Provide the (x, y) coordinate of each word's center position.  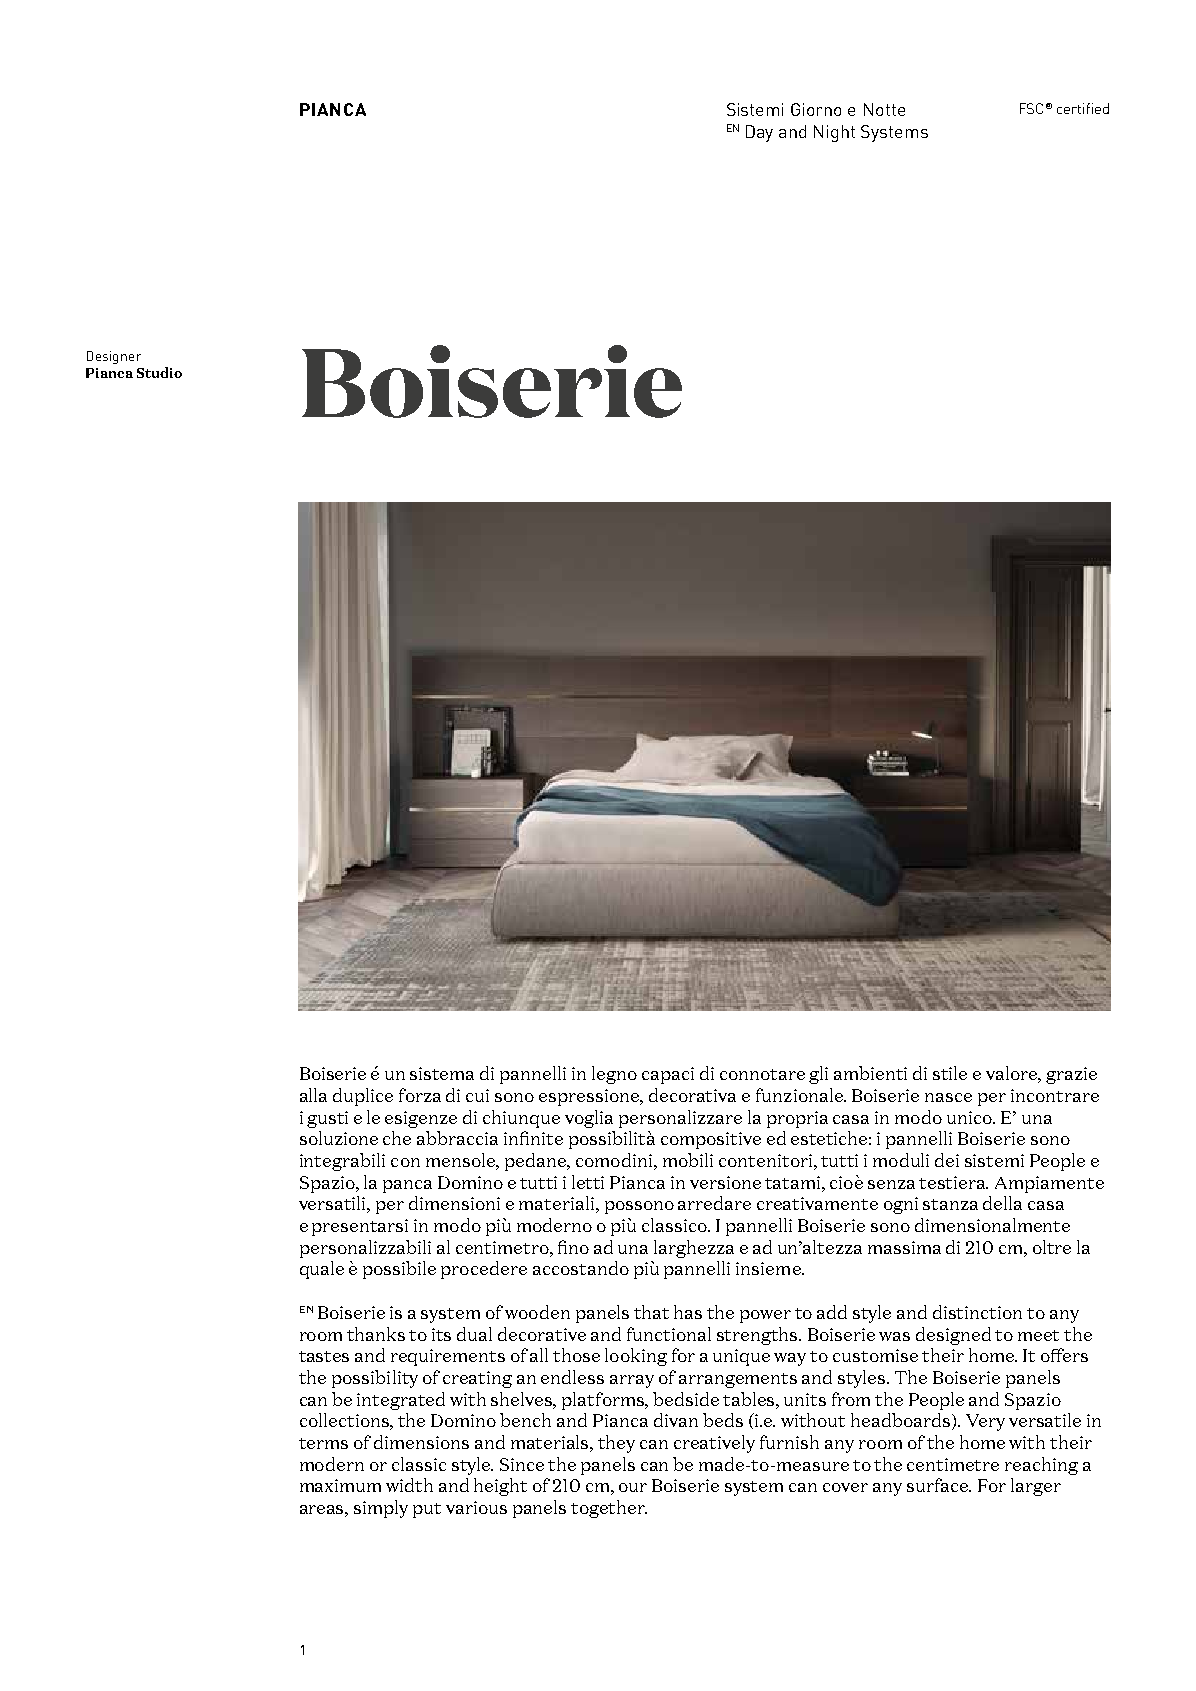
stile (950, 1073)
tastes (324, 1356)
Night (834, 133)
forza (420, 1095)
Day (759, 133)
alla (313, 1095)
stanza (950, 1204)
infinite (533, 1138)
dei (947, 1160)
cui (477, 1095)
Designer (114, 357)
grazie (1071, 1075)
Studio (159, 372)
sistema (442, 1073)
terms (323, 1443)
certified (1083, 108)
